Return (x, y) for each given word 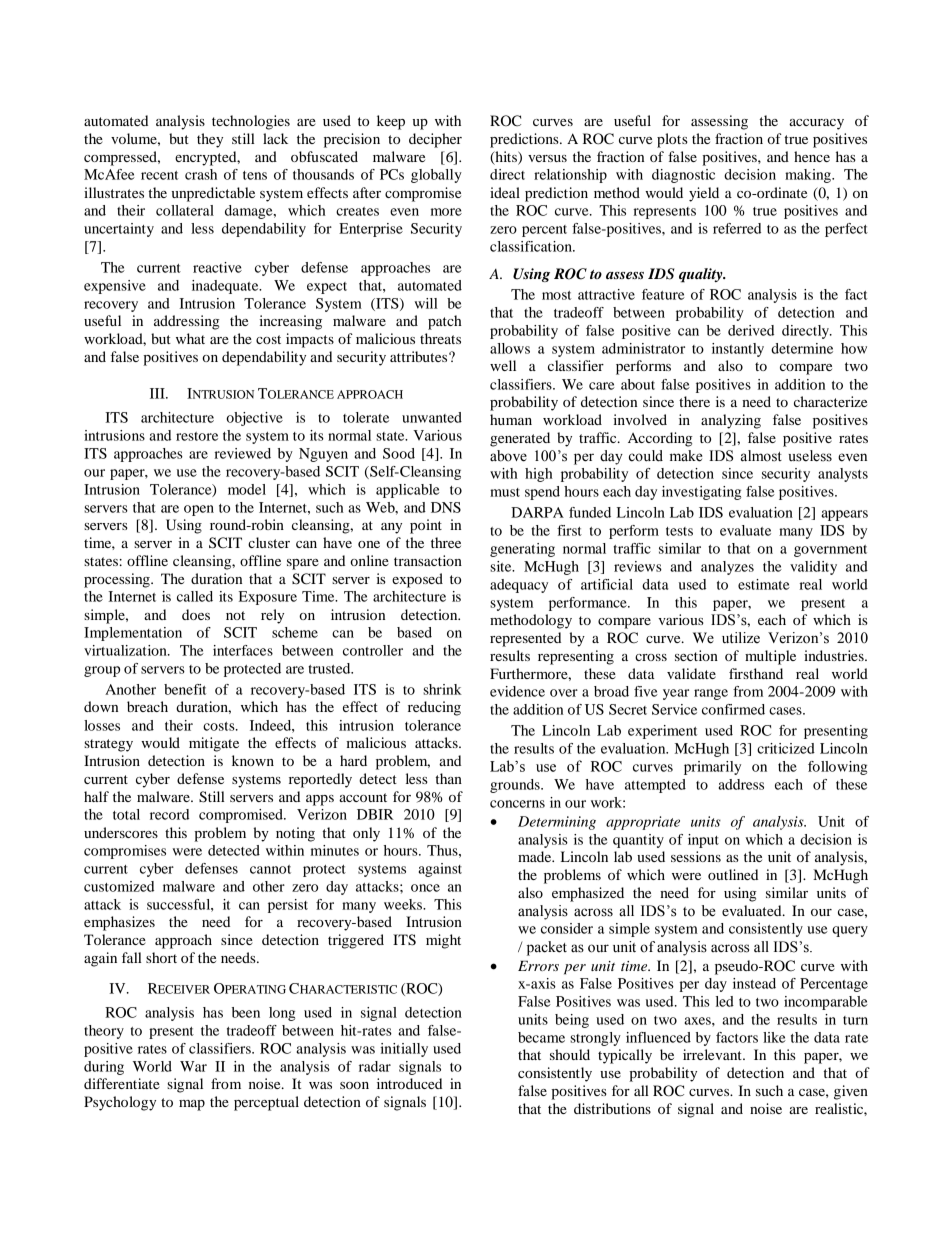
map (192, 1105)
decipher (435, 140)
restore (197, 436)
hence (812, 156)
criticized (786, 748)
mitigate (214, 744)
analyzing (731, 421)
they (210, 140)
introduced (409, 1083)
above (508, 456)
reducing (434, 708)
